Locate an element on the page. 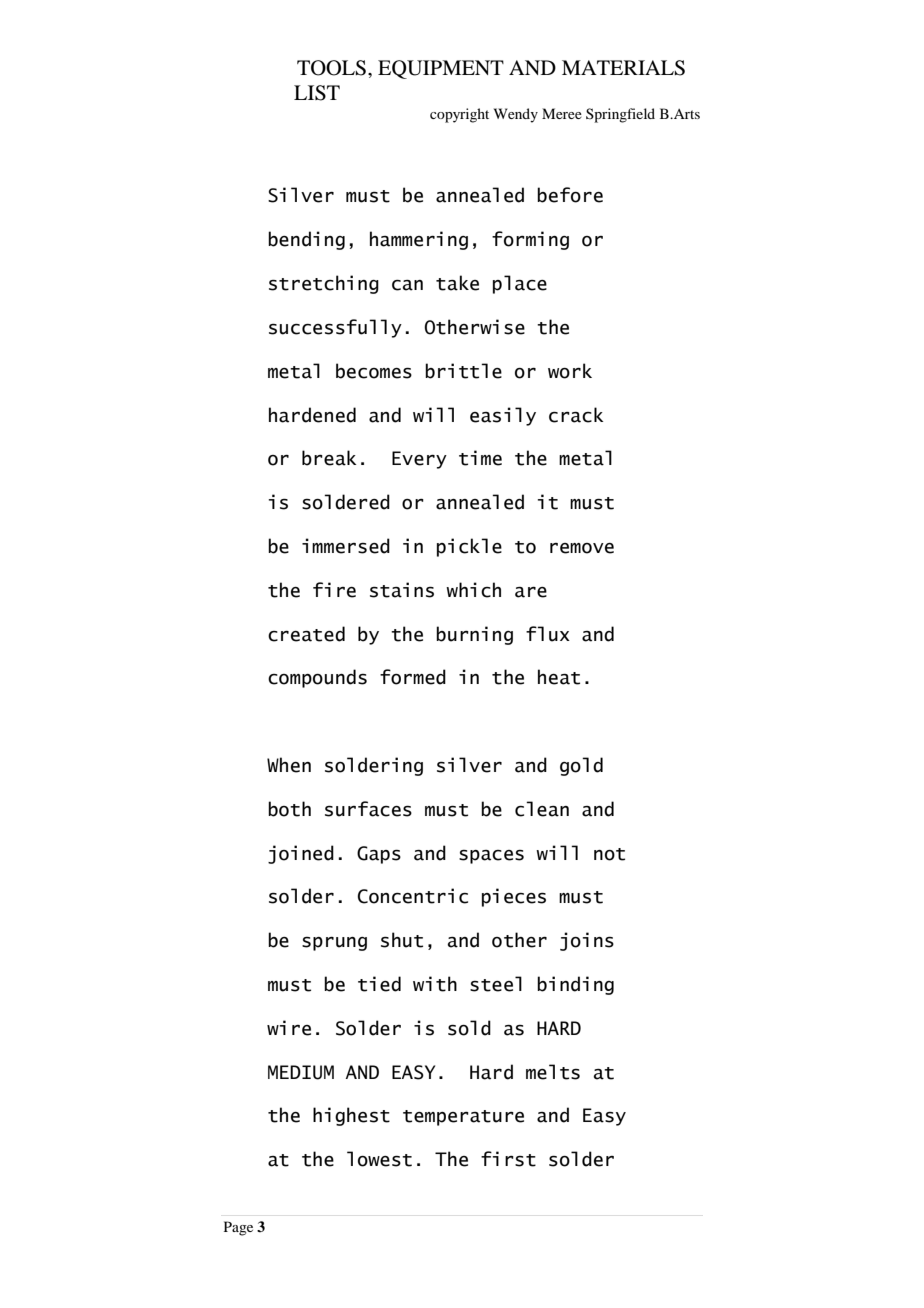 This image has width=924, height=1308. Concentric is located at coordinates (412, 896).
